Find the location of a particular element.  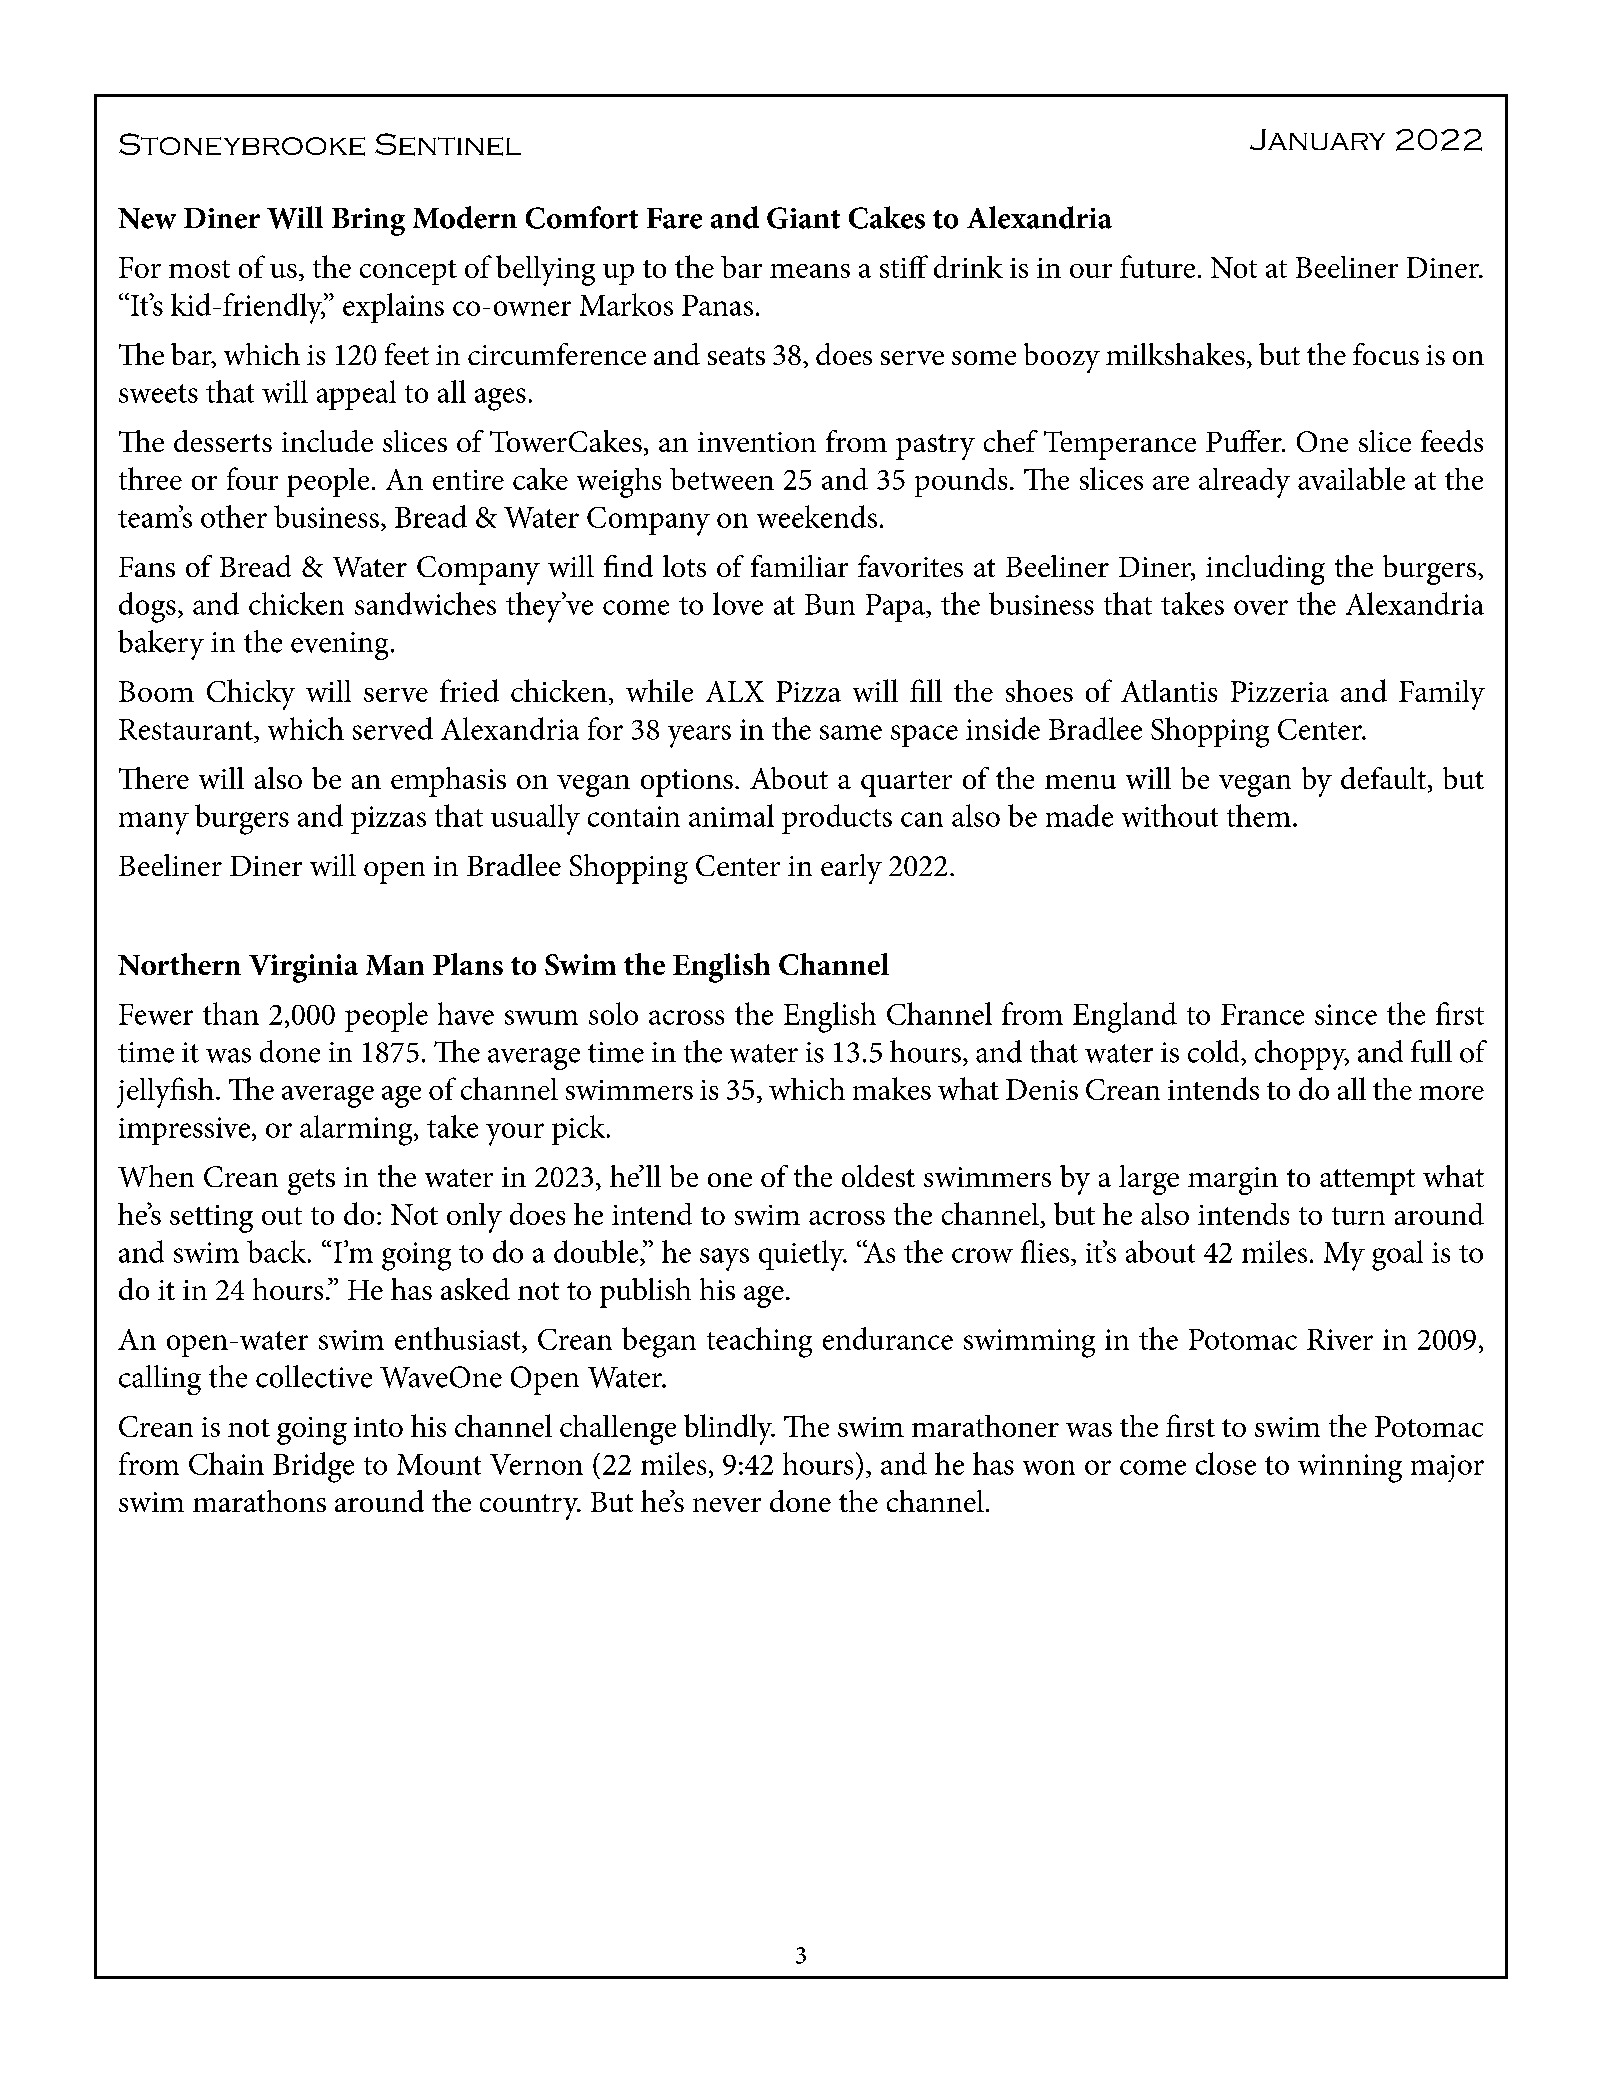

include is located at coordinates (327, 441).
